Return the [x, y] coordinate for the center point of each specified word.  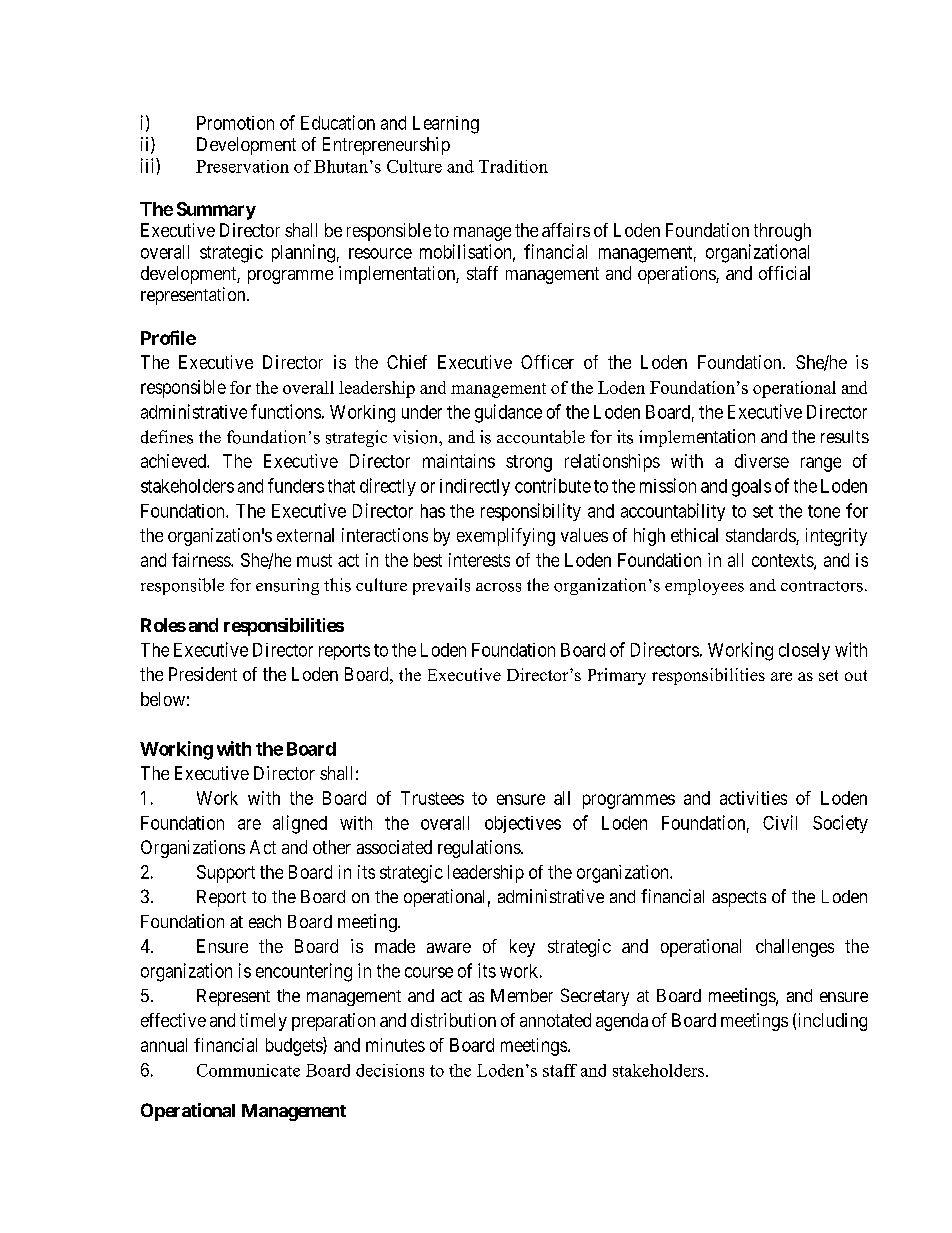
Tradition [513, 166]
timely [263, 1022]
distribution [453, 1020]
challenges [795, 948]
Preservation [242, 166]
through [782, 232]
